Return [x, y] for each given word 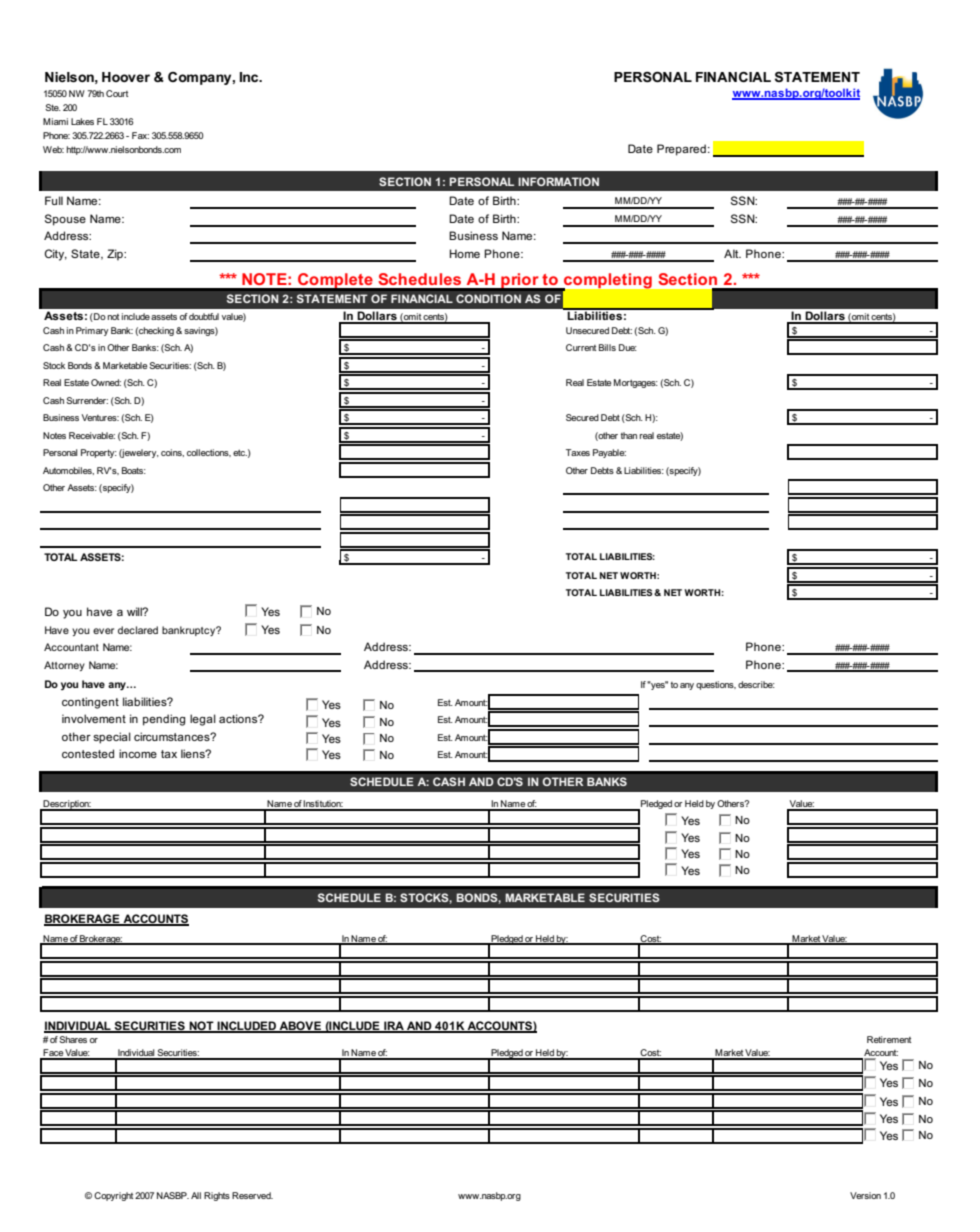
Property [99, 453]
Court [117, 93]
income [138, 753]
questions [716, 685]
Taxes [578, 452]
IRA [394, 1027]
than [629, 435]
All [196, 1195]
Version [865, 1195]
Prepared [681, 150]
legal [203, 720]
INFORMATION [558, 181]
